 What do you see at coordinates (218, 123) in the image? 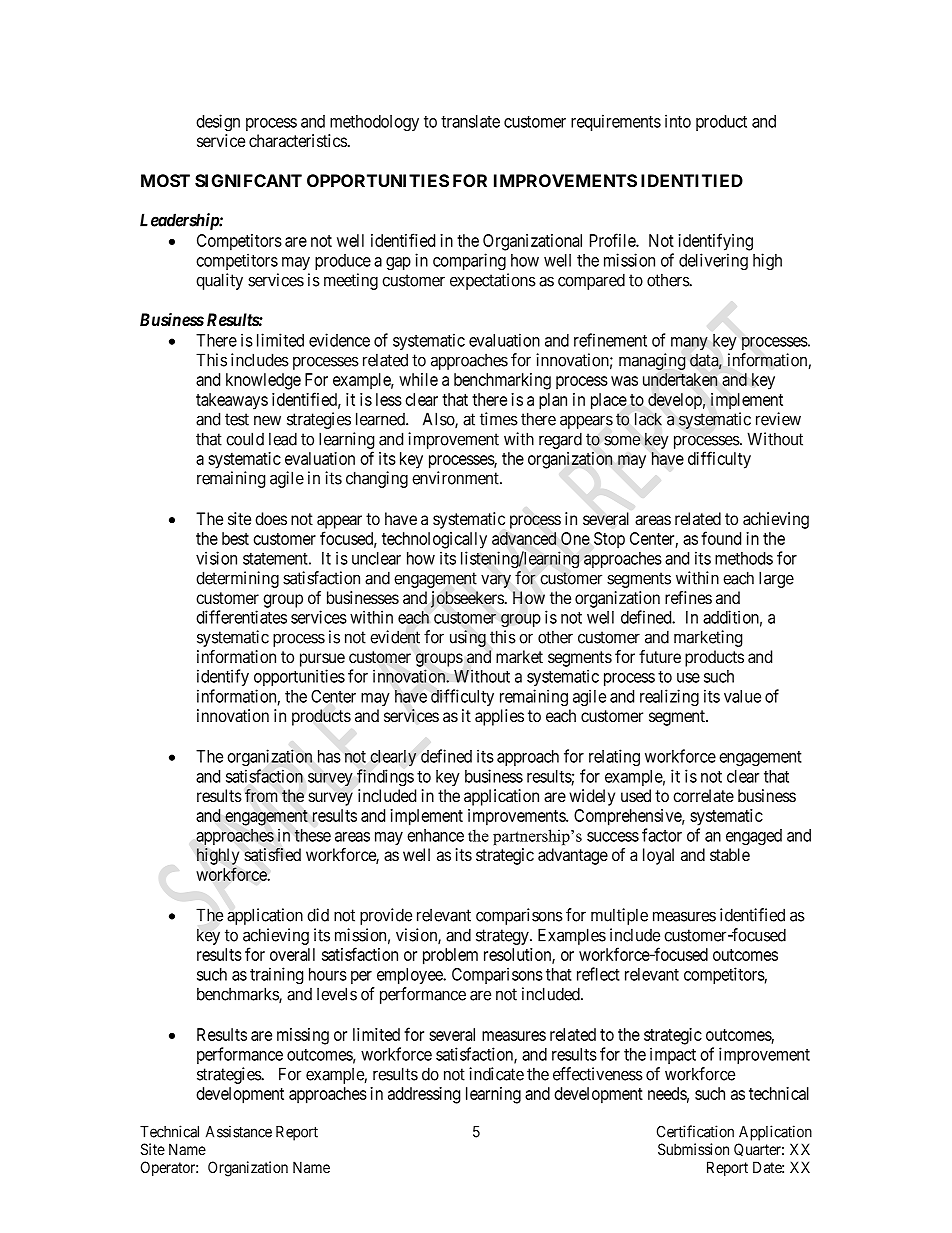
I see `design` at bounding box center [218, 123].
